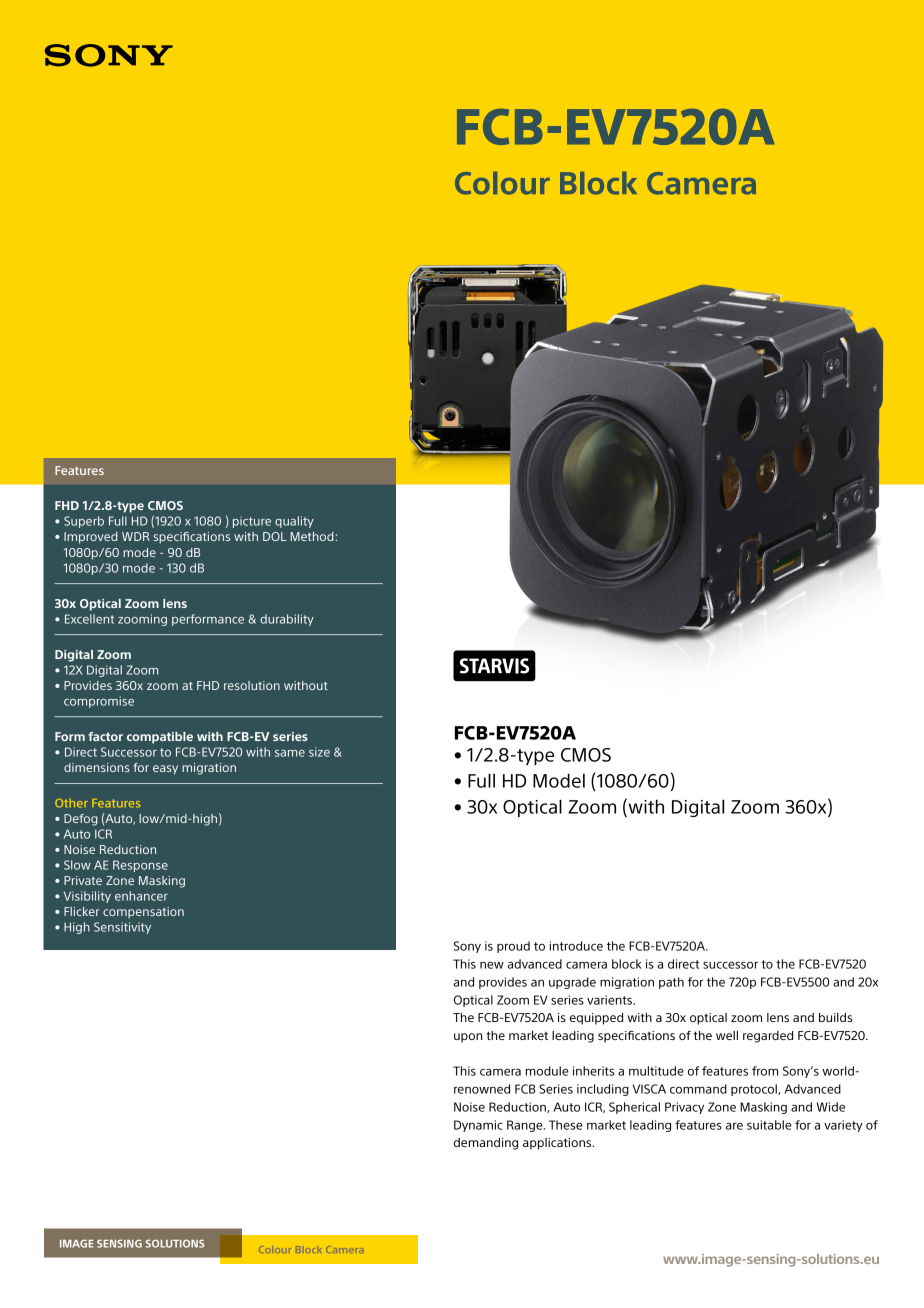 The image size is (924, 1308). What do you see at coordinates (91, 538) in the document?
I see `Improved` at bounding box center [91, 538].
